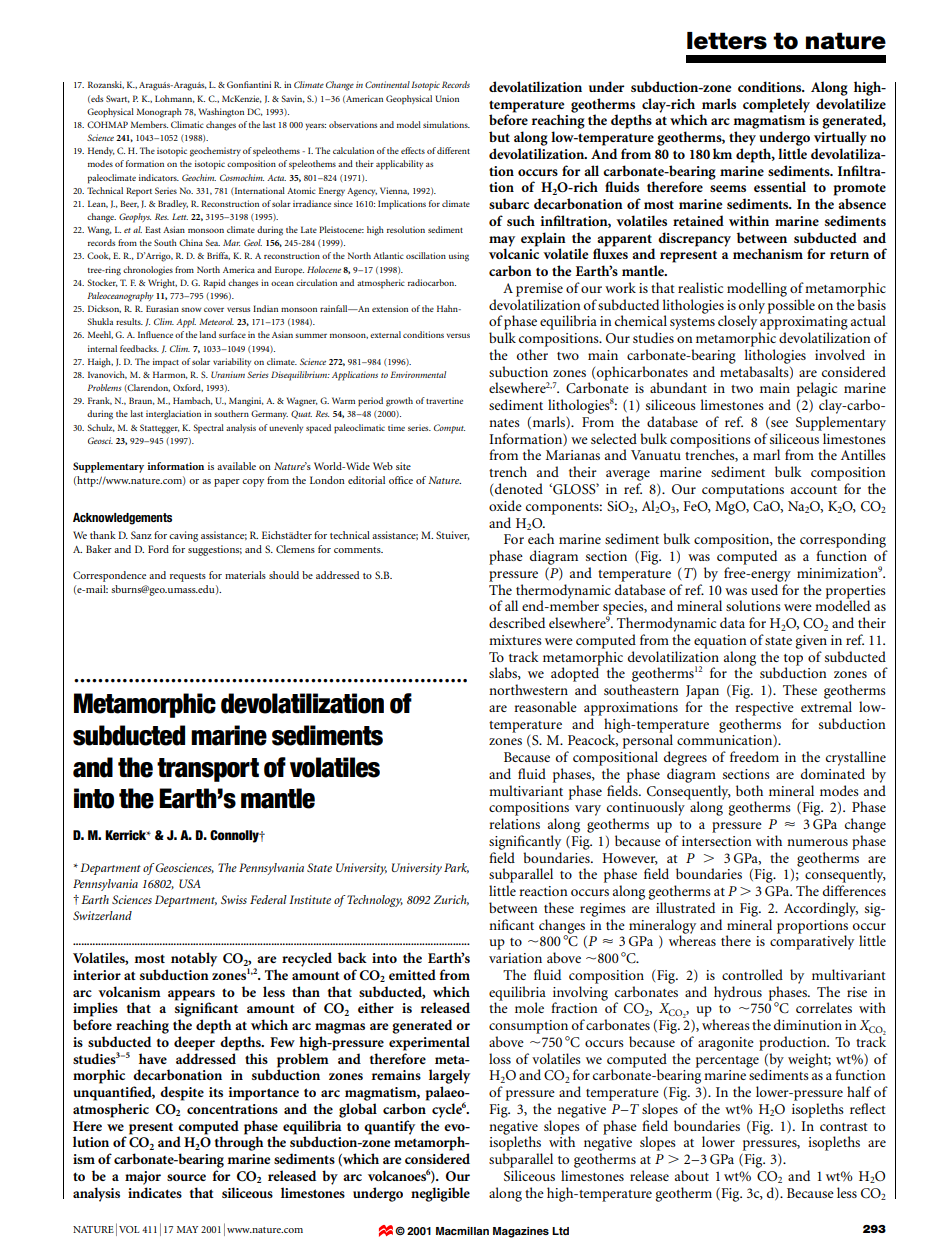  What do you see at coordinates (776, 105) in the page?
I see `completely` at bounding box center [776, 105].
